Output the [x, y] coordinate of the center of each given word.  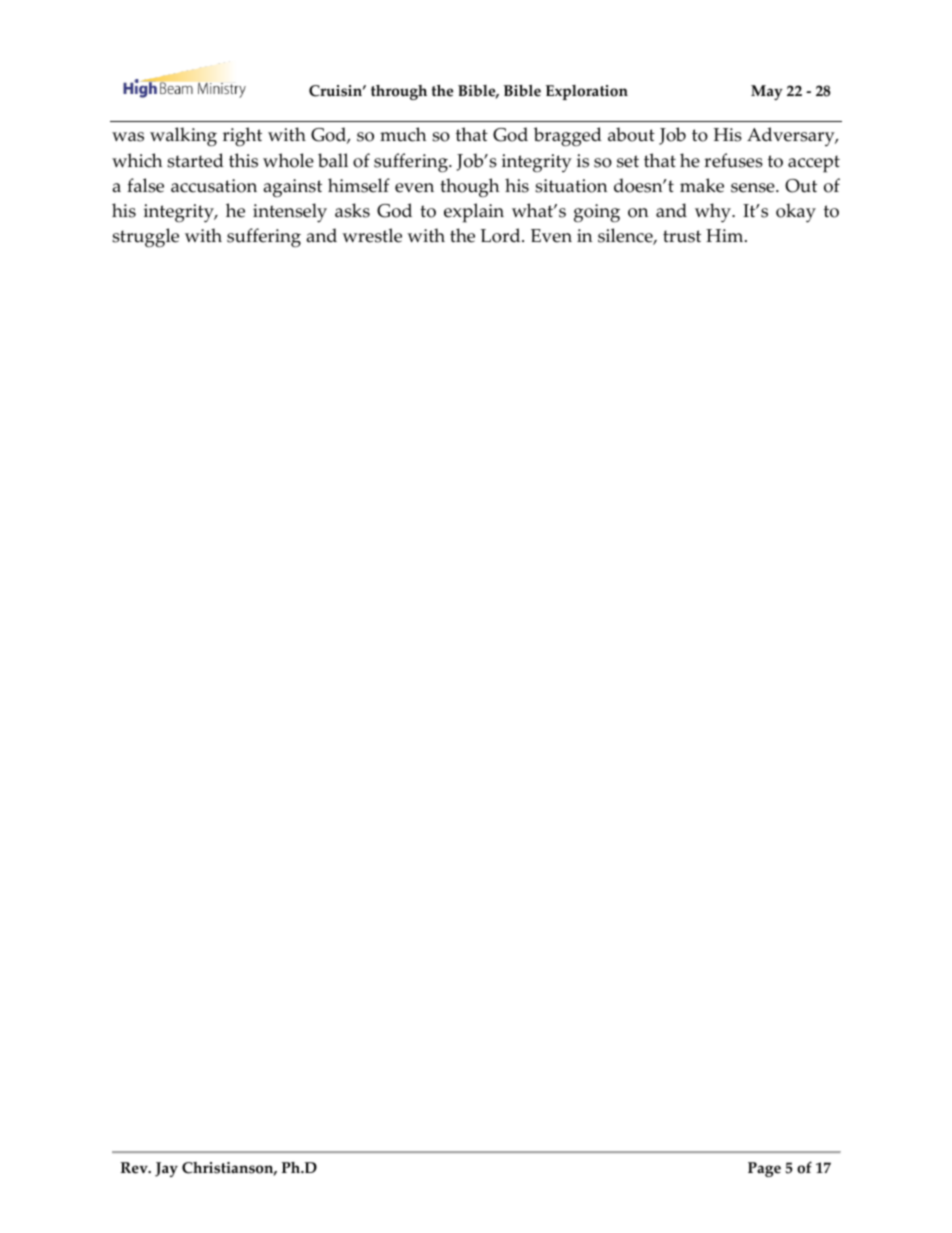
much [403, 134]
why [714, 213]
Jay [166, 1169]
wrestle [372, 235]
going [597, 213]
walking [183, 137]
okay [796, 213]
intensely [290, 213]
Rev [135, 1168]
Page [764, 1169]
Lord [501, 235]
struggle [145, 238]
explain [474, 213]
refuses [733, 160]
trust [682, 236]
